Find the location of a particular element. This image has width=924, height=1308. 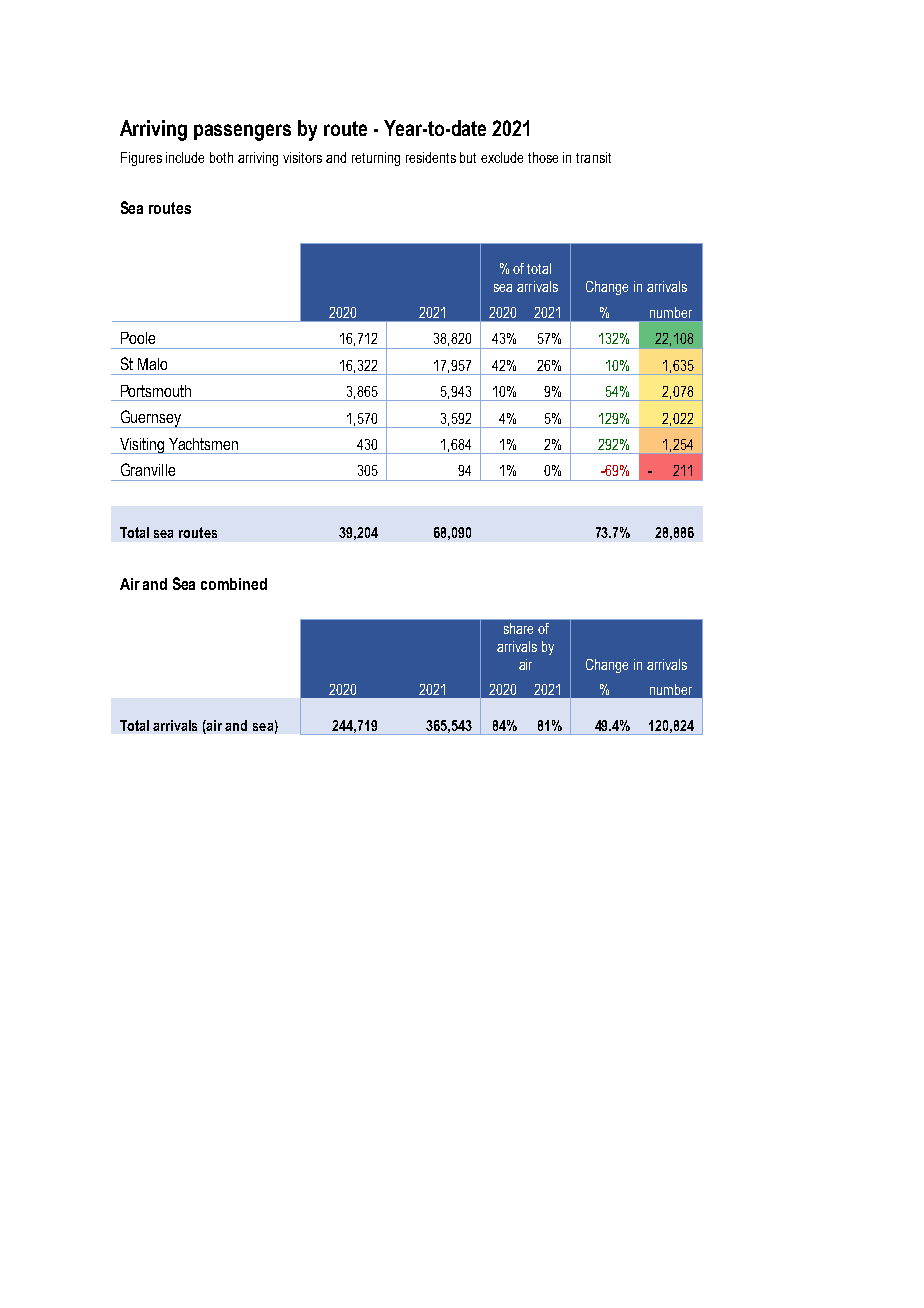

exclude is located at coordinates (502, 157).
